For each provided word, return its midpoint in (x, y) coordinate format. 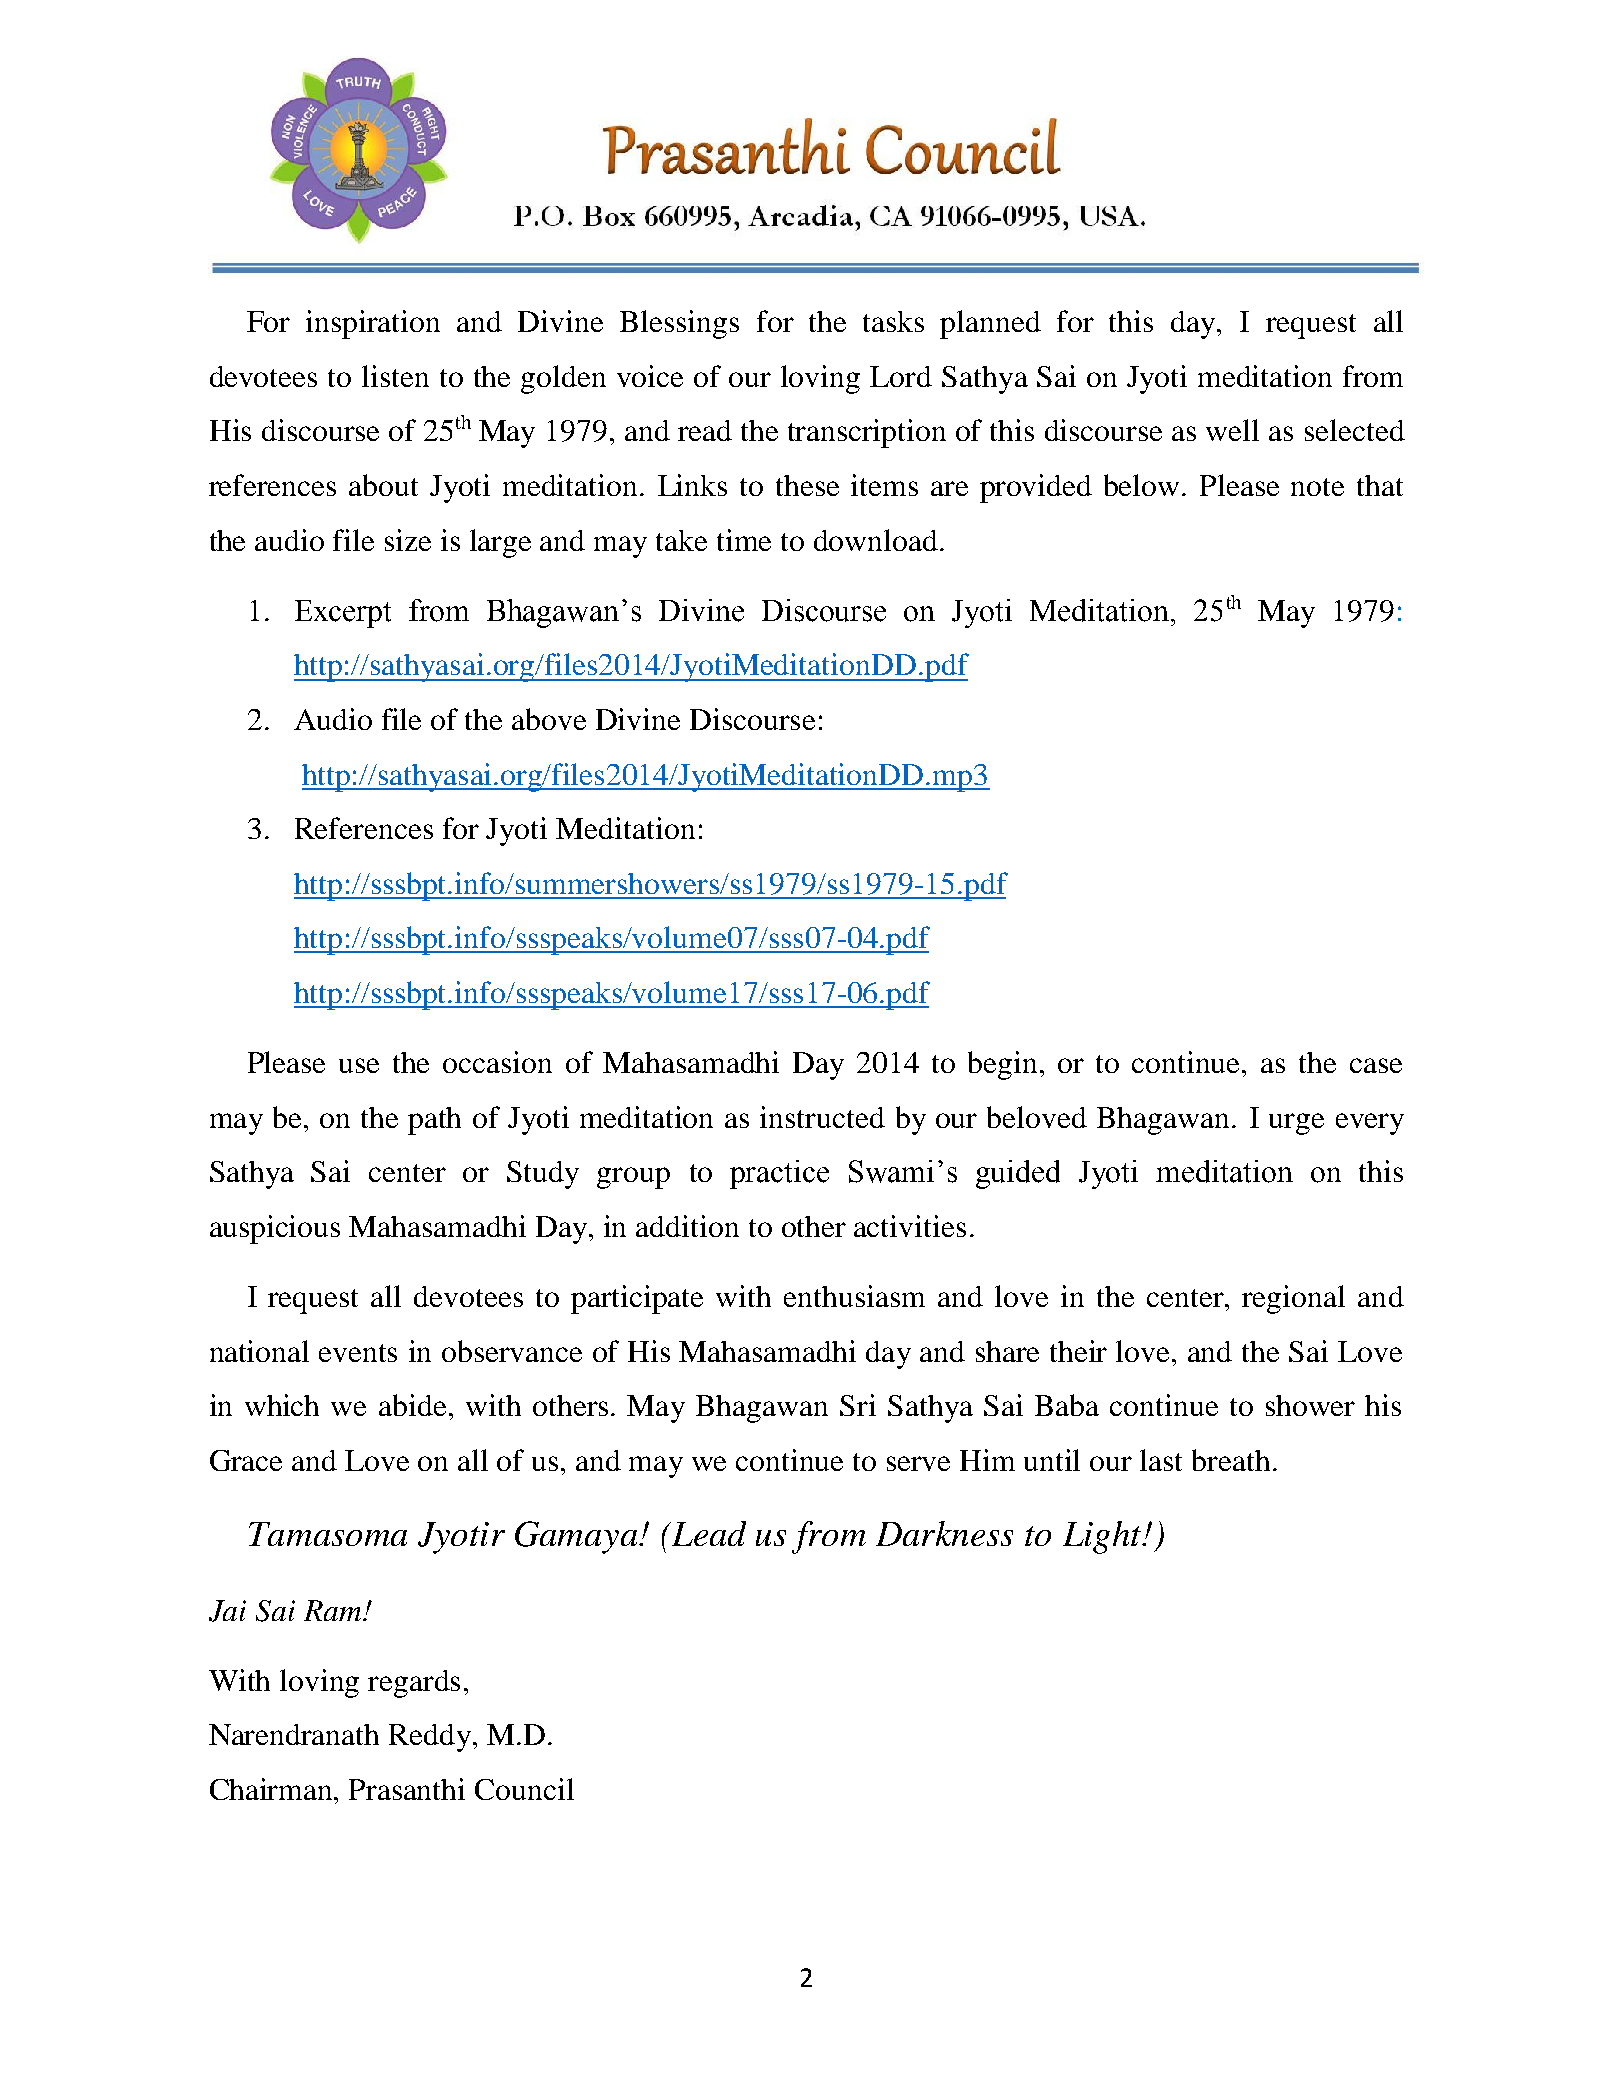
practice (779, 1174)
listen (395, 376)
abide (412, 1405)
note (1317, 487)
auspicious (275, 1229)
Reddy (430, 1738)
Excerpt (343, 614)
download (876, 540)
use (359, 1065)
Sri (858, 1405)
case (1376, 1065)
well (1232, 430)
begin (1004, 1065)
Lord (901, 376)
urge (1296, 1124)
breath (1231, 1460)
